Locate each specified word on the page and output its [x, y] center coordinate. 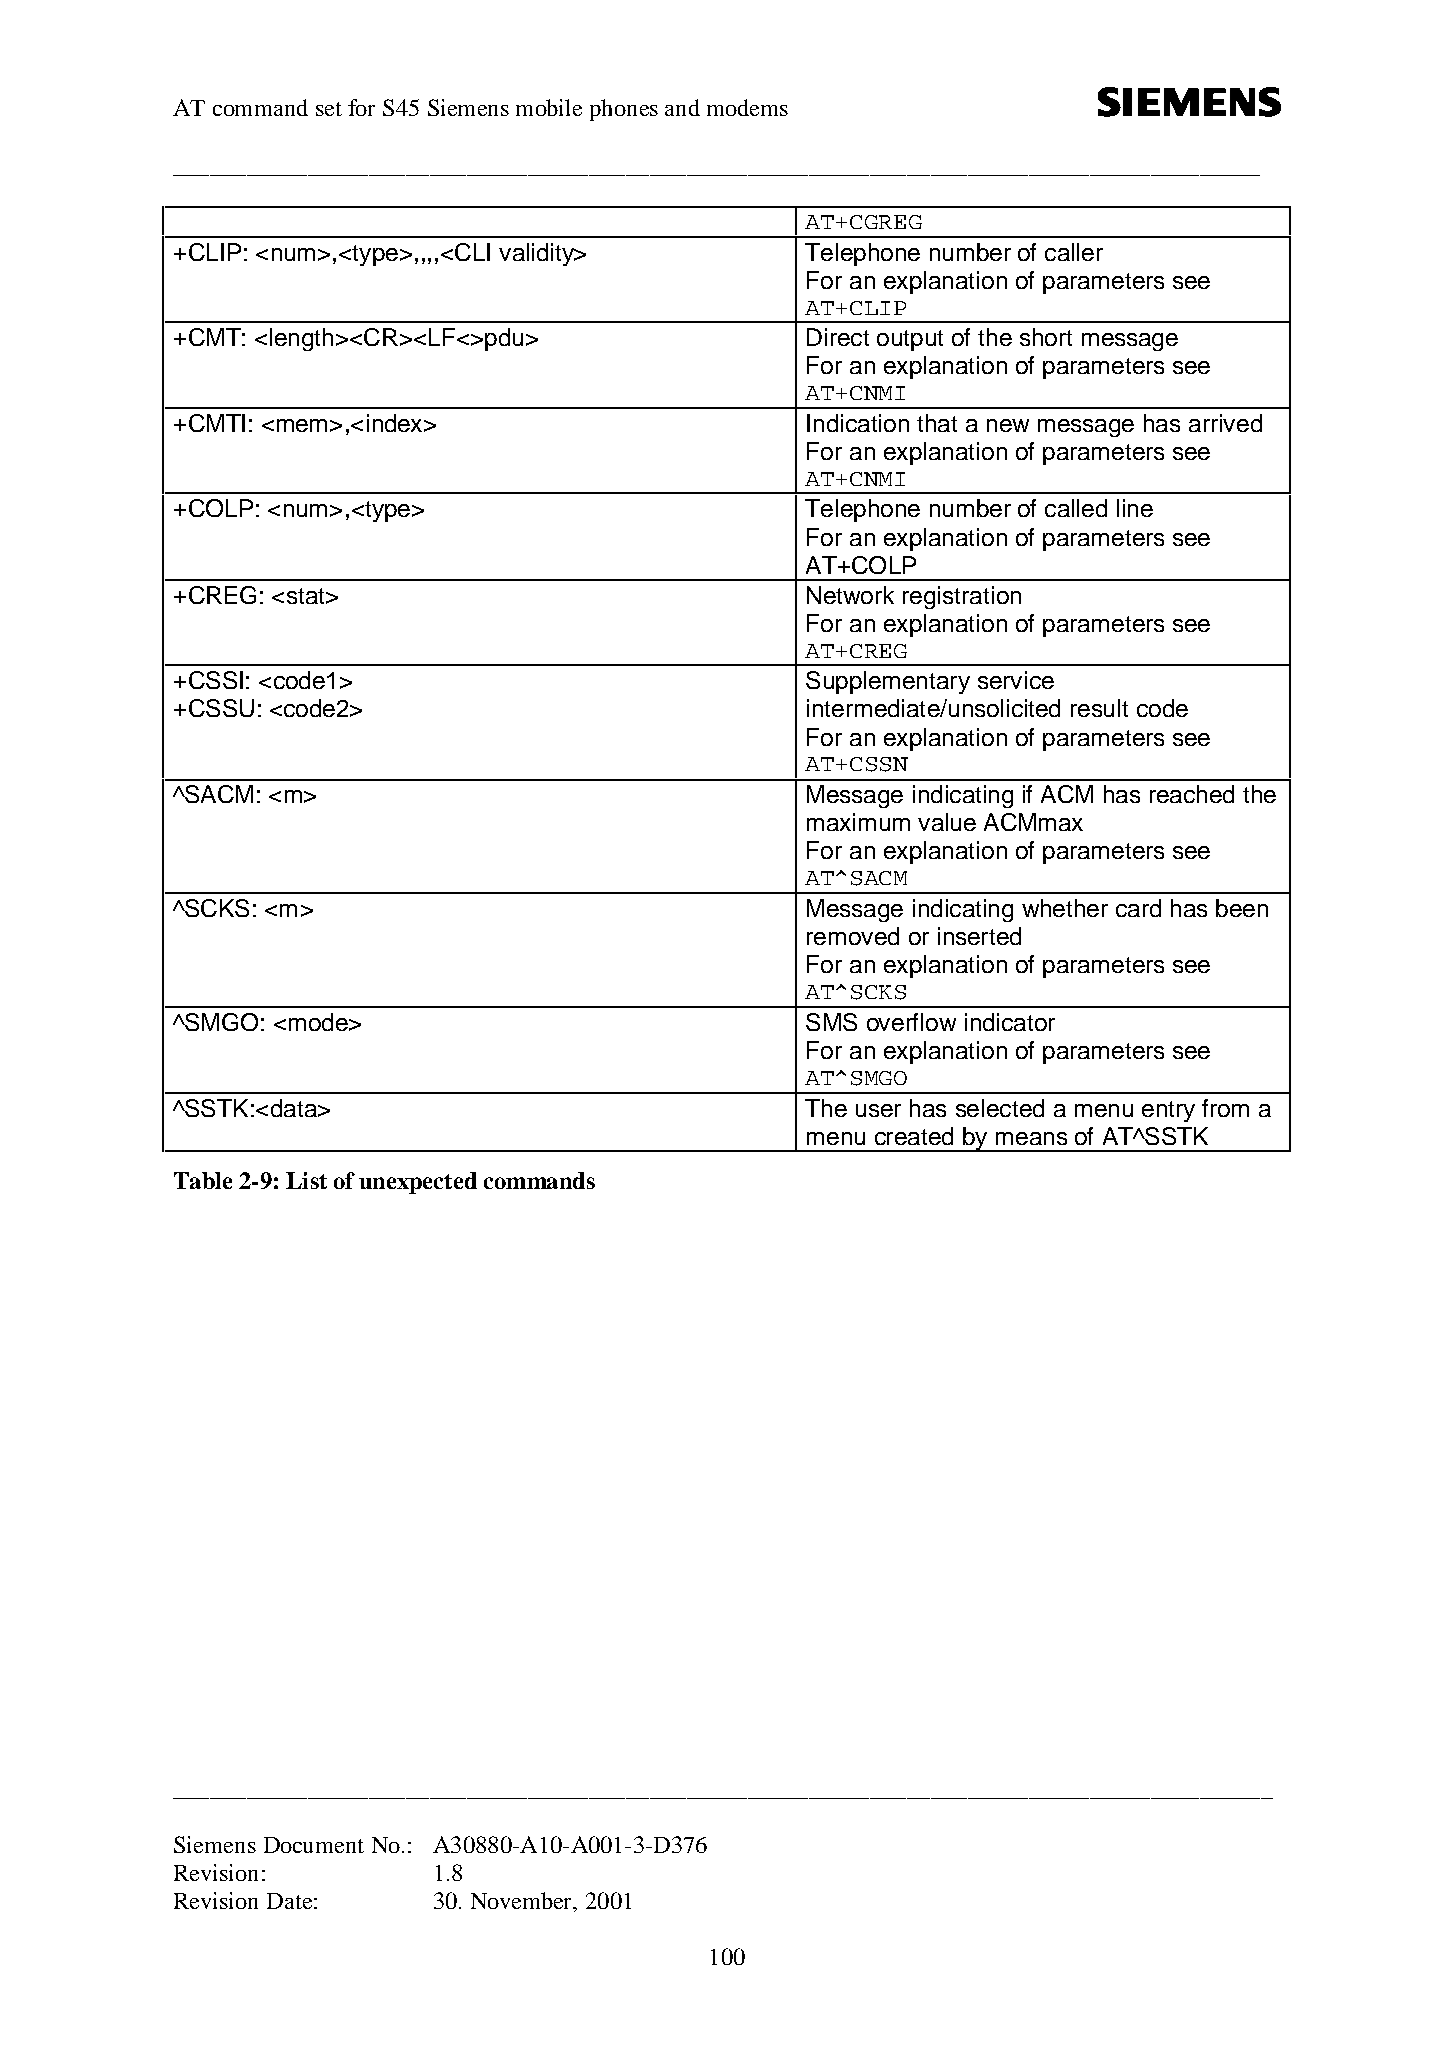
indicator [1010, 1022]
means [1031, 1138]
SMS [831, 1022]
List [306, 1180]
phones [624, 110]
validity [537, 254]
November [522, 1900]
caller [1074, 252]
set [329, 109]
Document [314, 1845]
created [914, 1136]
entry [1168, 1111]
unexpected [418, 1183]
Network [850, 595]
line [1135, 508]
